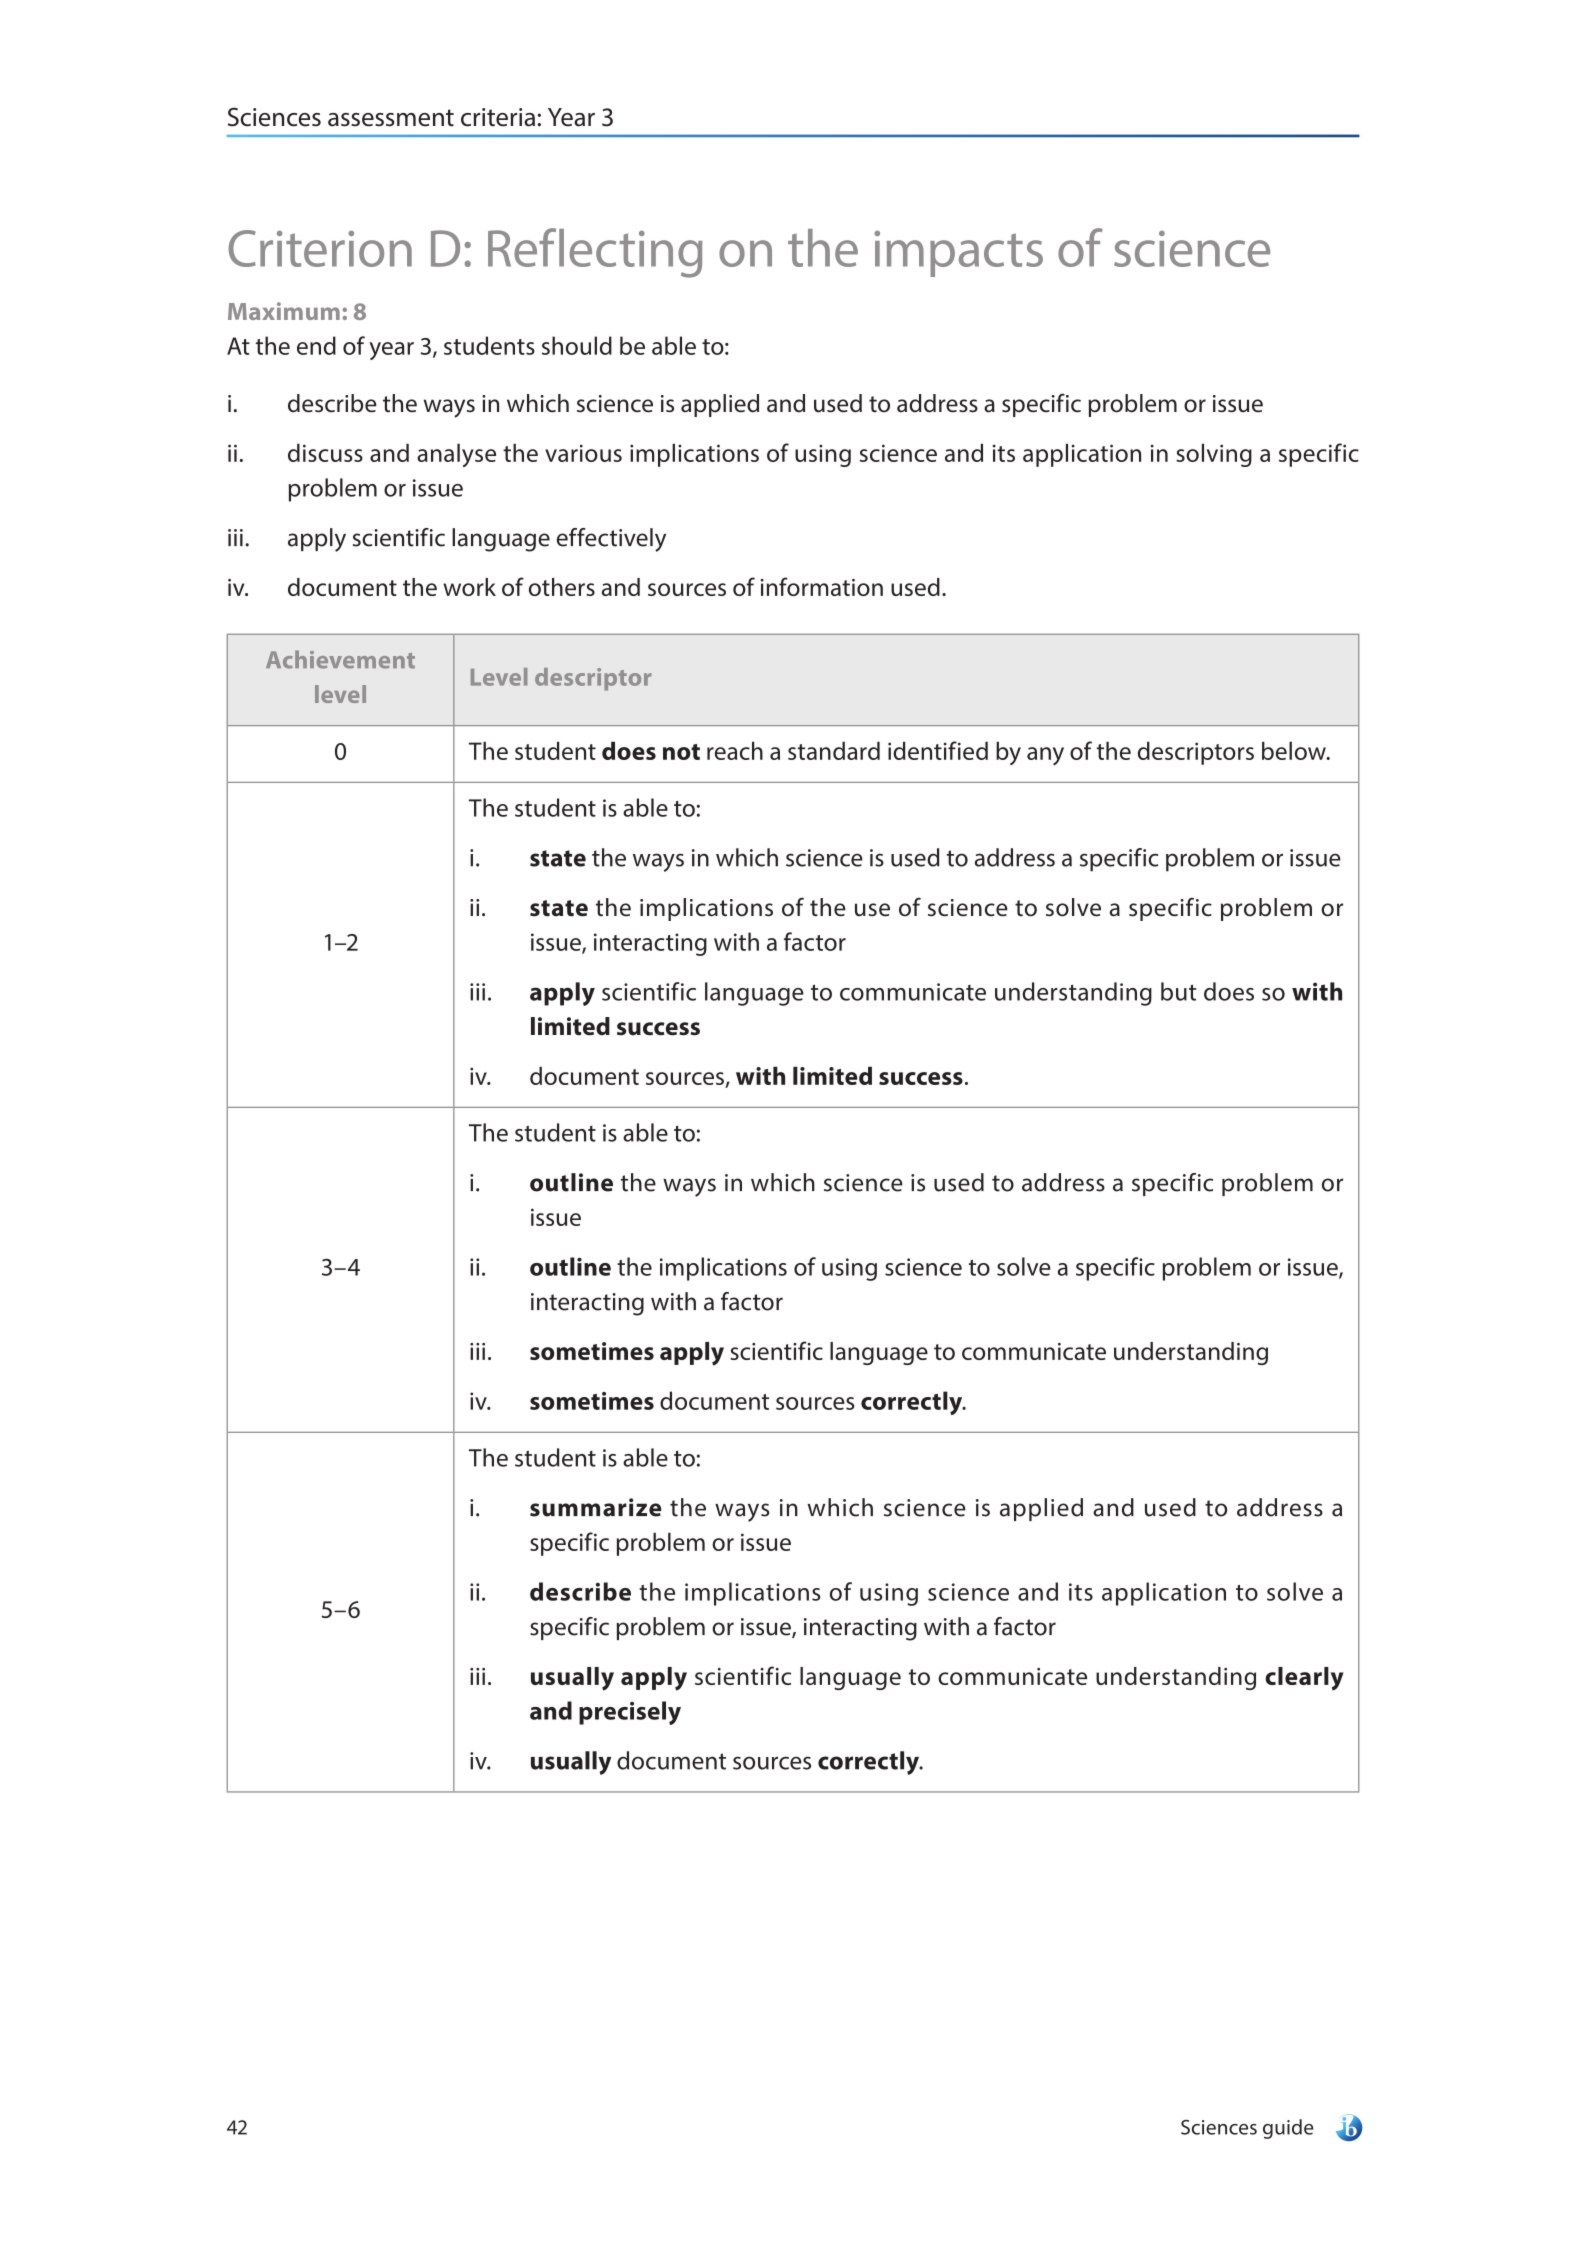  I want to click on assessment, so click(391, 118).
